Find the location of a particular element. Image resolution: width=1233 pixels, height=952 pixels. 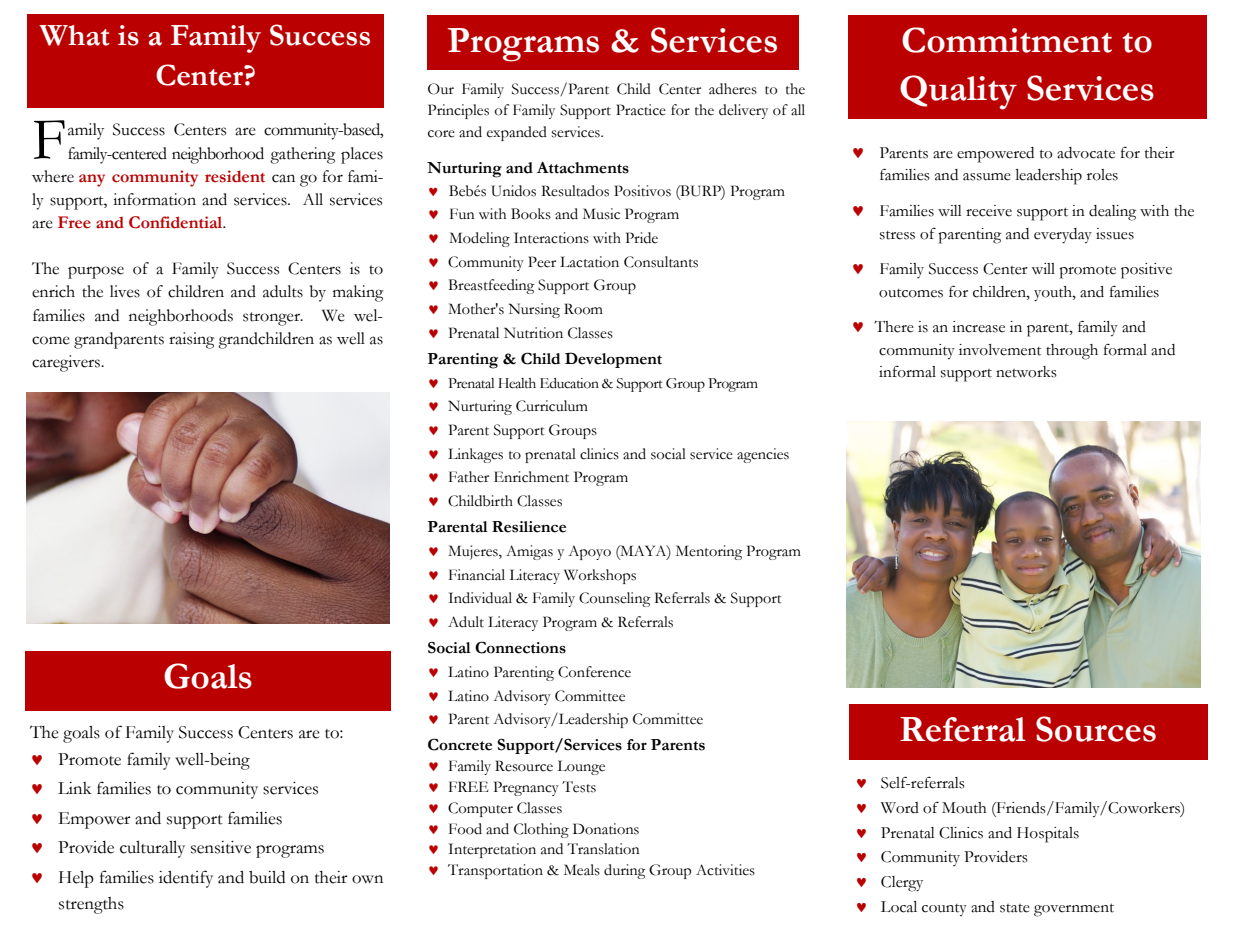

Practice is located at coordinates (641, 110).
